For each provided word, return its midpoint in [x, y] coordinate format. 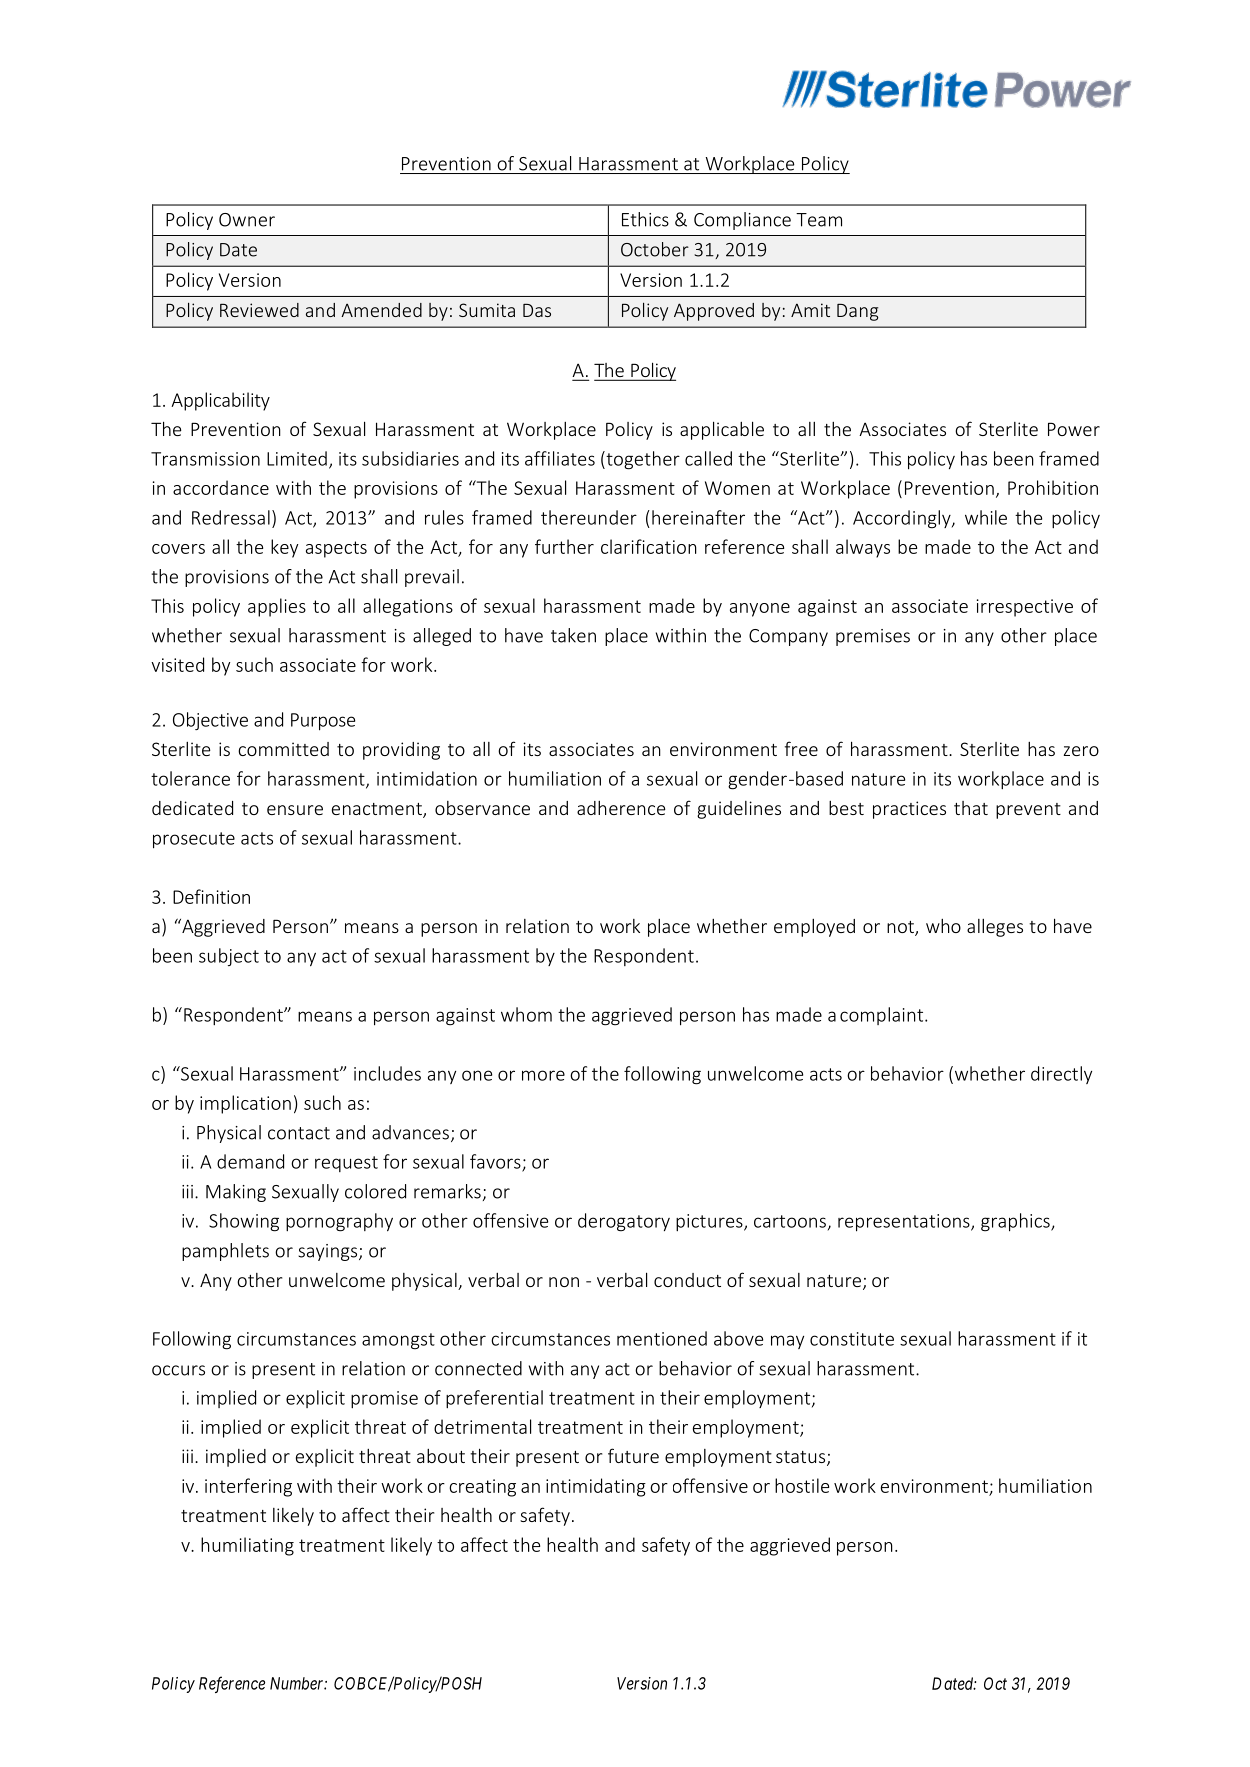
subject [229, 957]
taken [573, 635]
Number [298, 1683]
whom [526, 1014]
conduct [687, 1280]
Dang [857, 312]
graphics [1016, 1222]
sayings [329, 1252]
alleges [995, 928]
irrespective [1025, 608]
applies [277, 607]
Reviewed [259, 310]
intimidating [596, 1487]
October [655, 249]
